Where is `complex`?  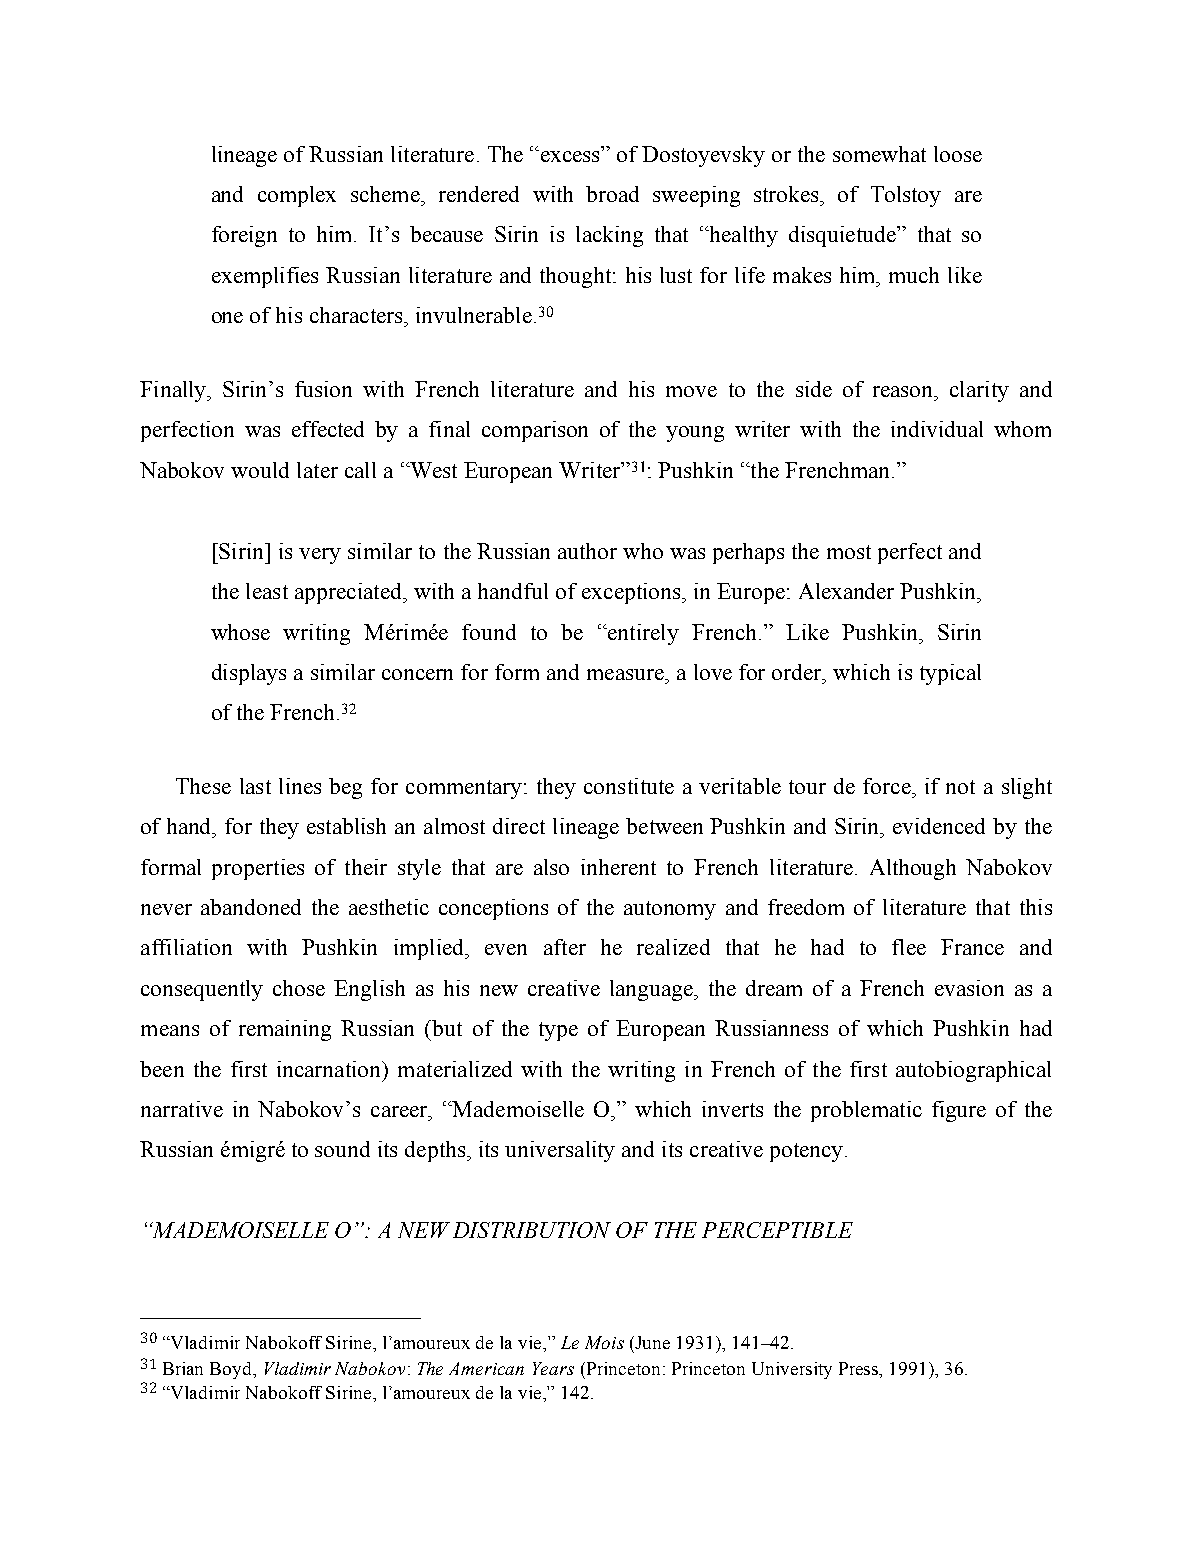
complex is located at coordinates (297, 196).
